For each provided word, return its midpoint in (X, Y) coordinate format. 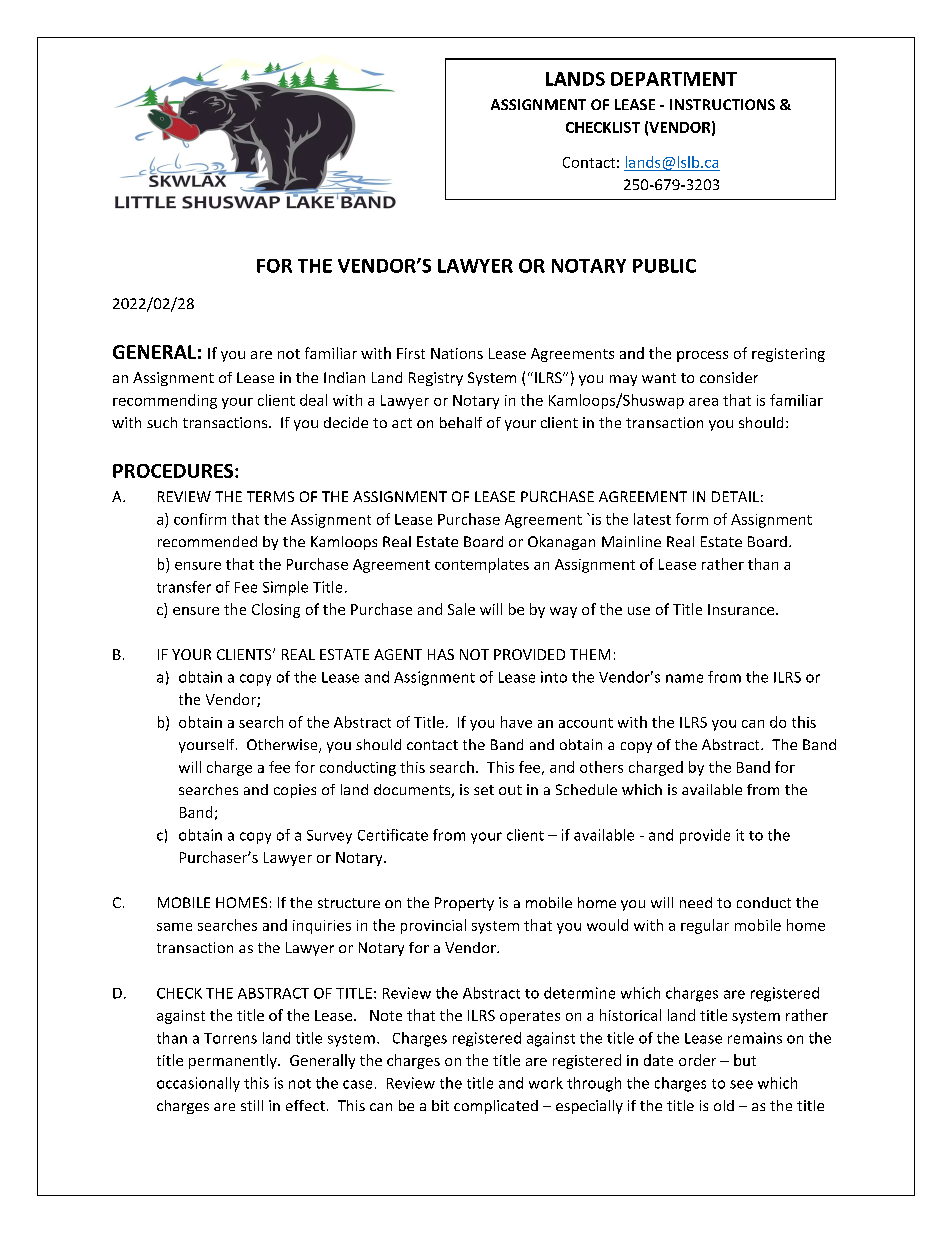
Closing (276, 610)
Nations (457, 353)
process (702, 356)
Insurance (742, 609)
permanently (234, 1061)
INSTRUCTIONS (722, 104)
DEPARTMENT (674, 79)
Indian (344, 377)
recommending (165, 401)
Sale (461, 609)
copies (295, 791)
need (696, 902)
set (484, 790)
